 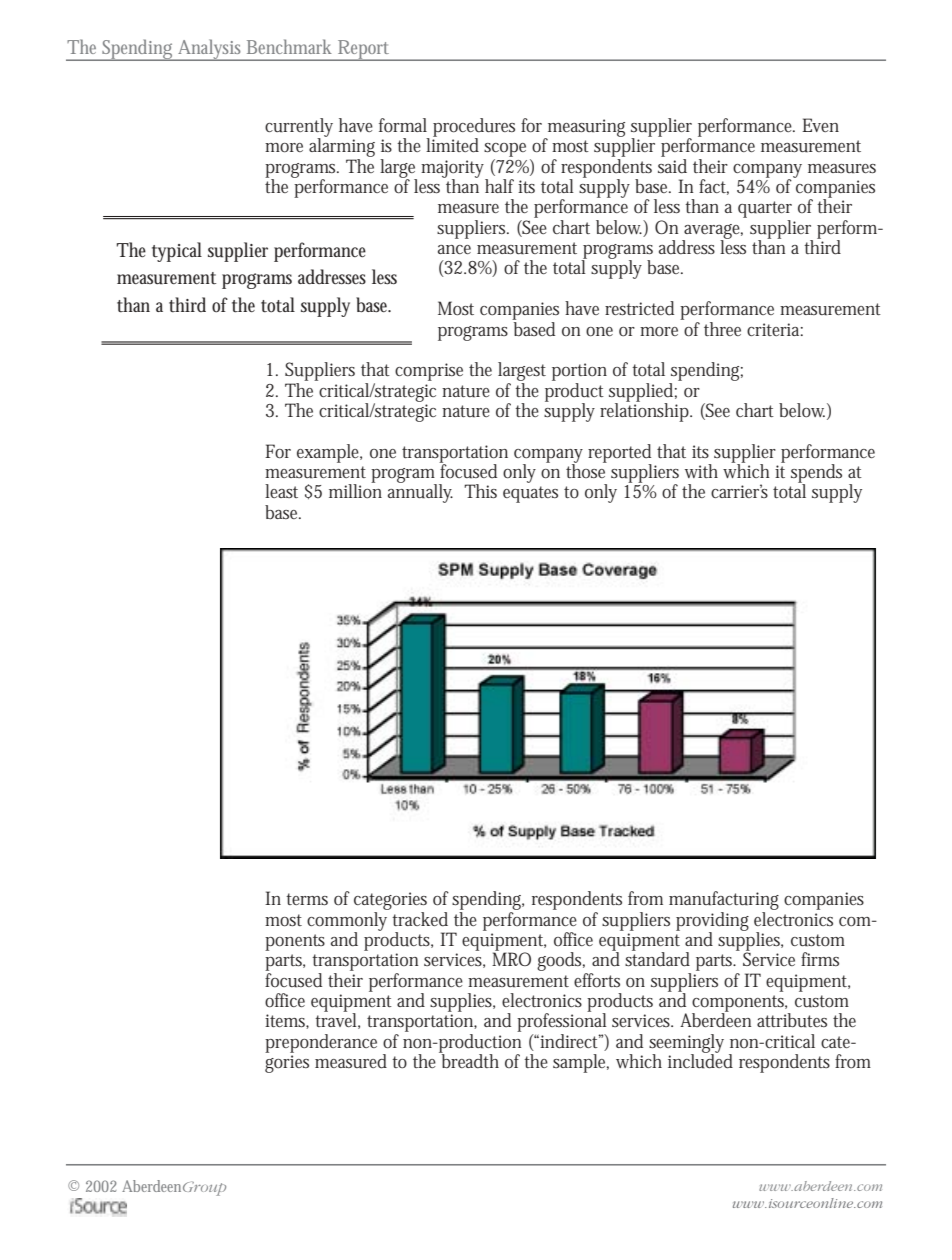 What do you see at coordinates (701, 471) in the screenshot?
I see `with` at bounding box center [701, 471].
